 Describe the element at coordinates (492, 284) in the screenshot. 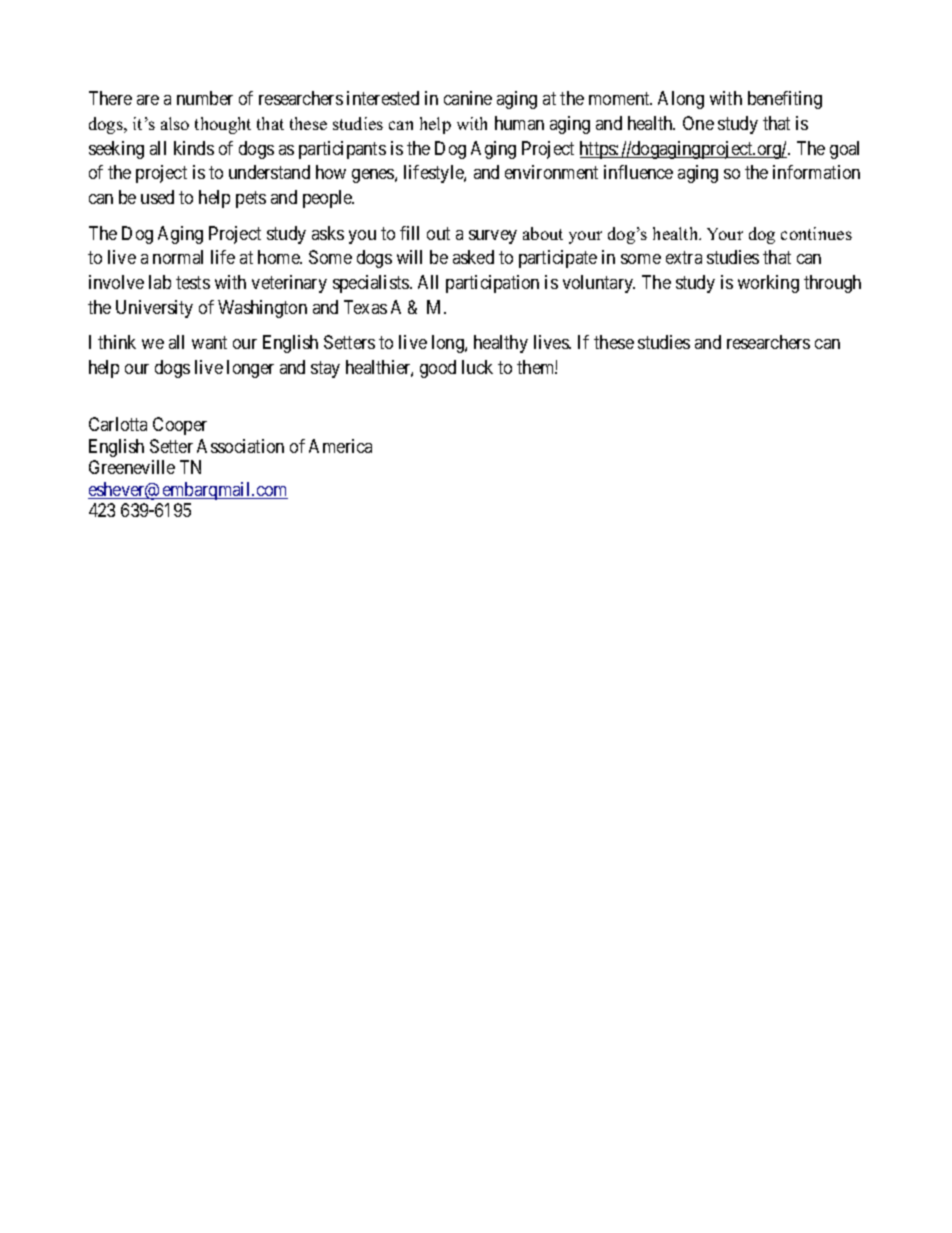

I see `participation` at that location.
